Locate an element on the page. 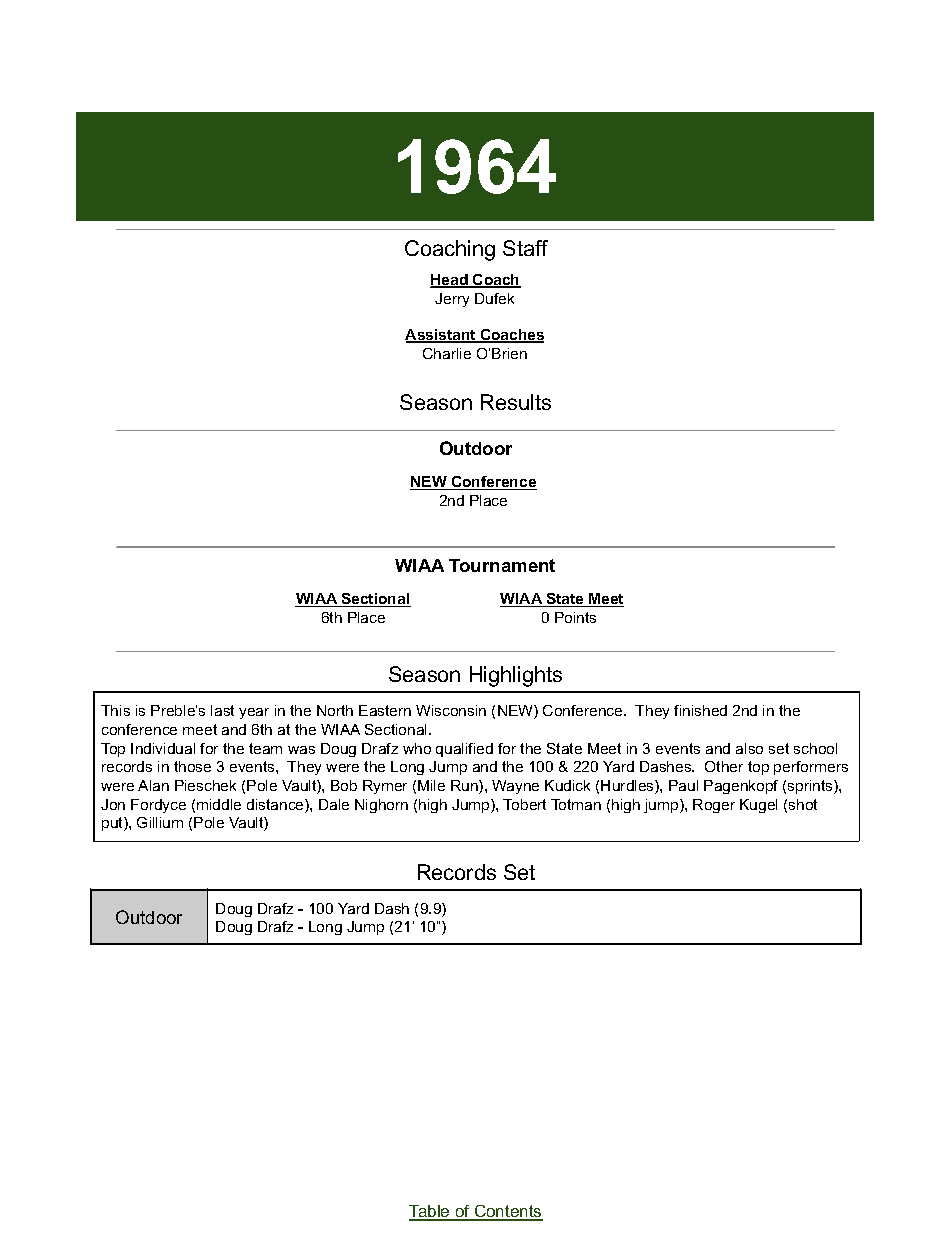 The width and height of the image is (952, 1233). qualified is located at coordinates (464, 750).
